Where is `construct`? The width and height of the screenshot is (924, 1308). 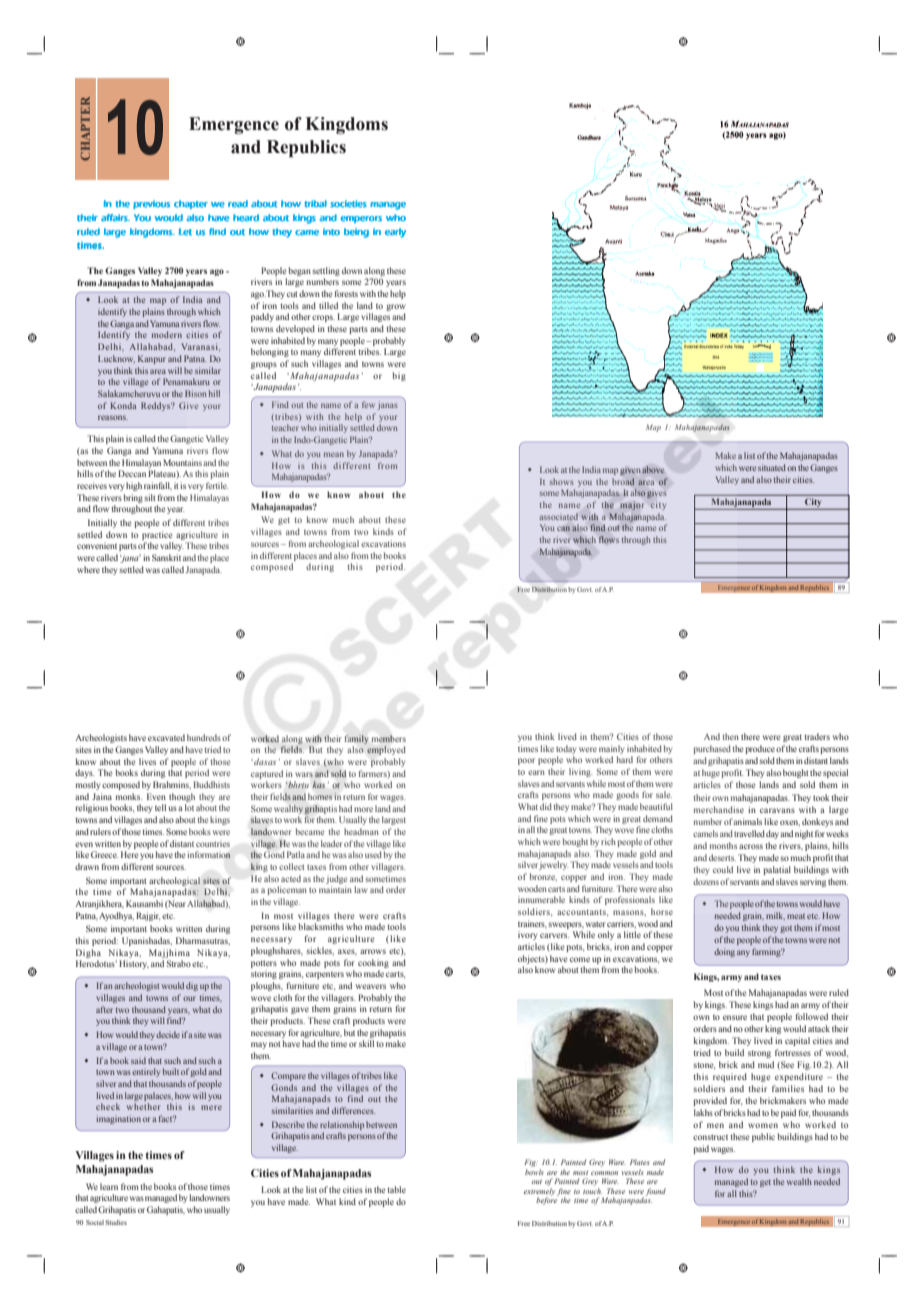
construct is located at coordinates (710, 1137).
